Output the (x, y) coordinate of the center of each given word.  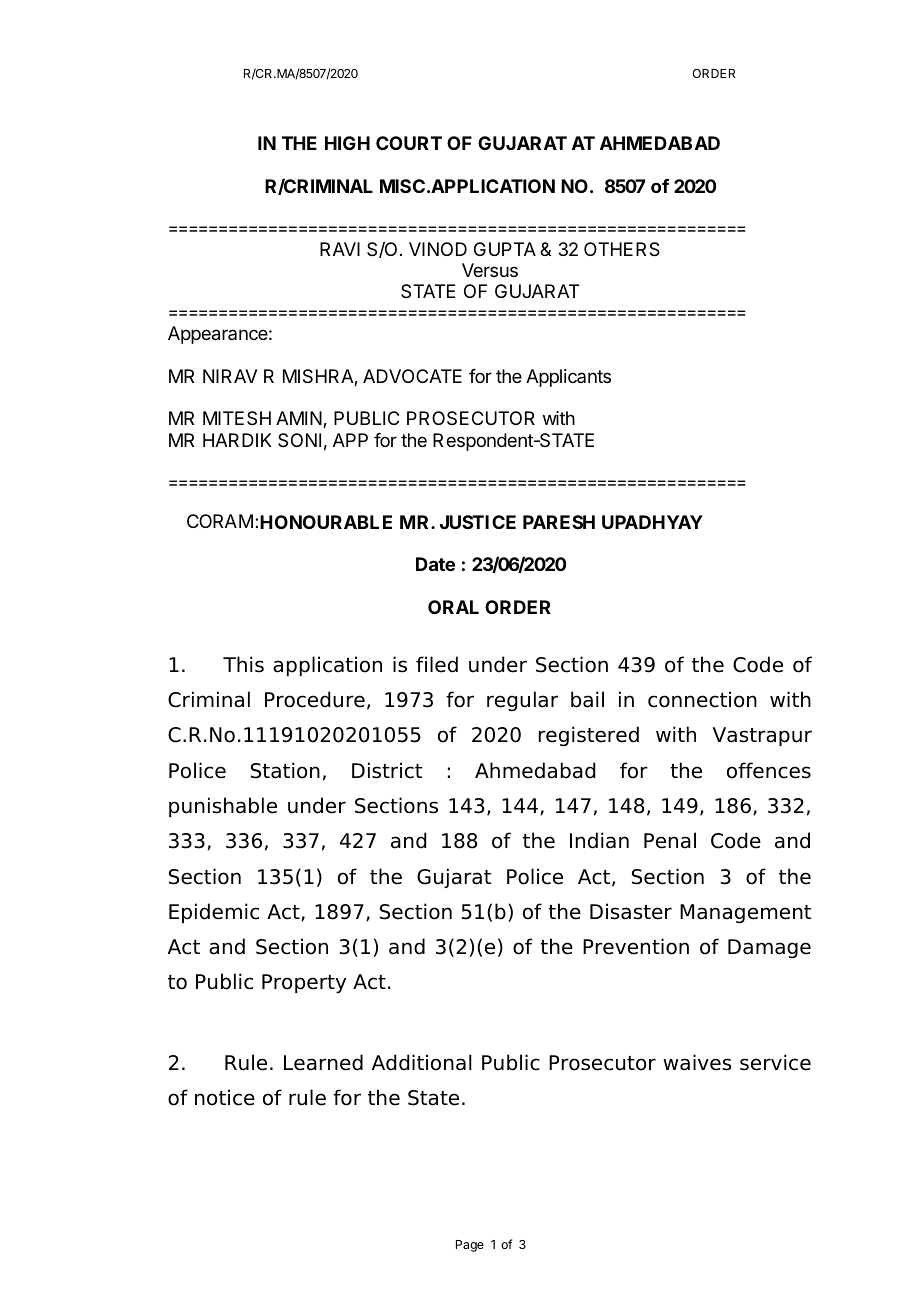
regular (522, 701)
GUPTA (505, 249)
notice (225, 1097)
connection (702, 699)
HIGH (347, 143)
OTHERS (622, 249)
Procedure (315, 699)
